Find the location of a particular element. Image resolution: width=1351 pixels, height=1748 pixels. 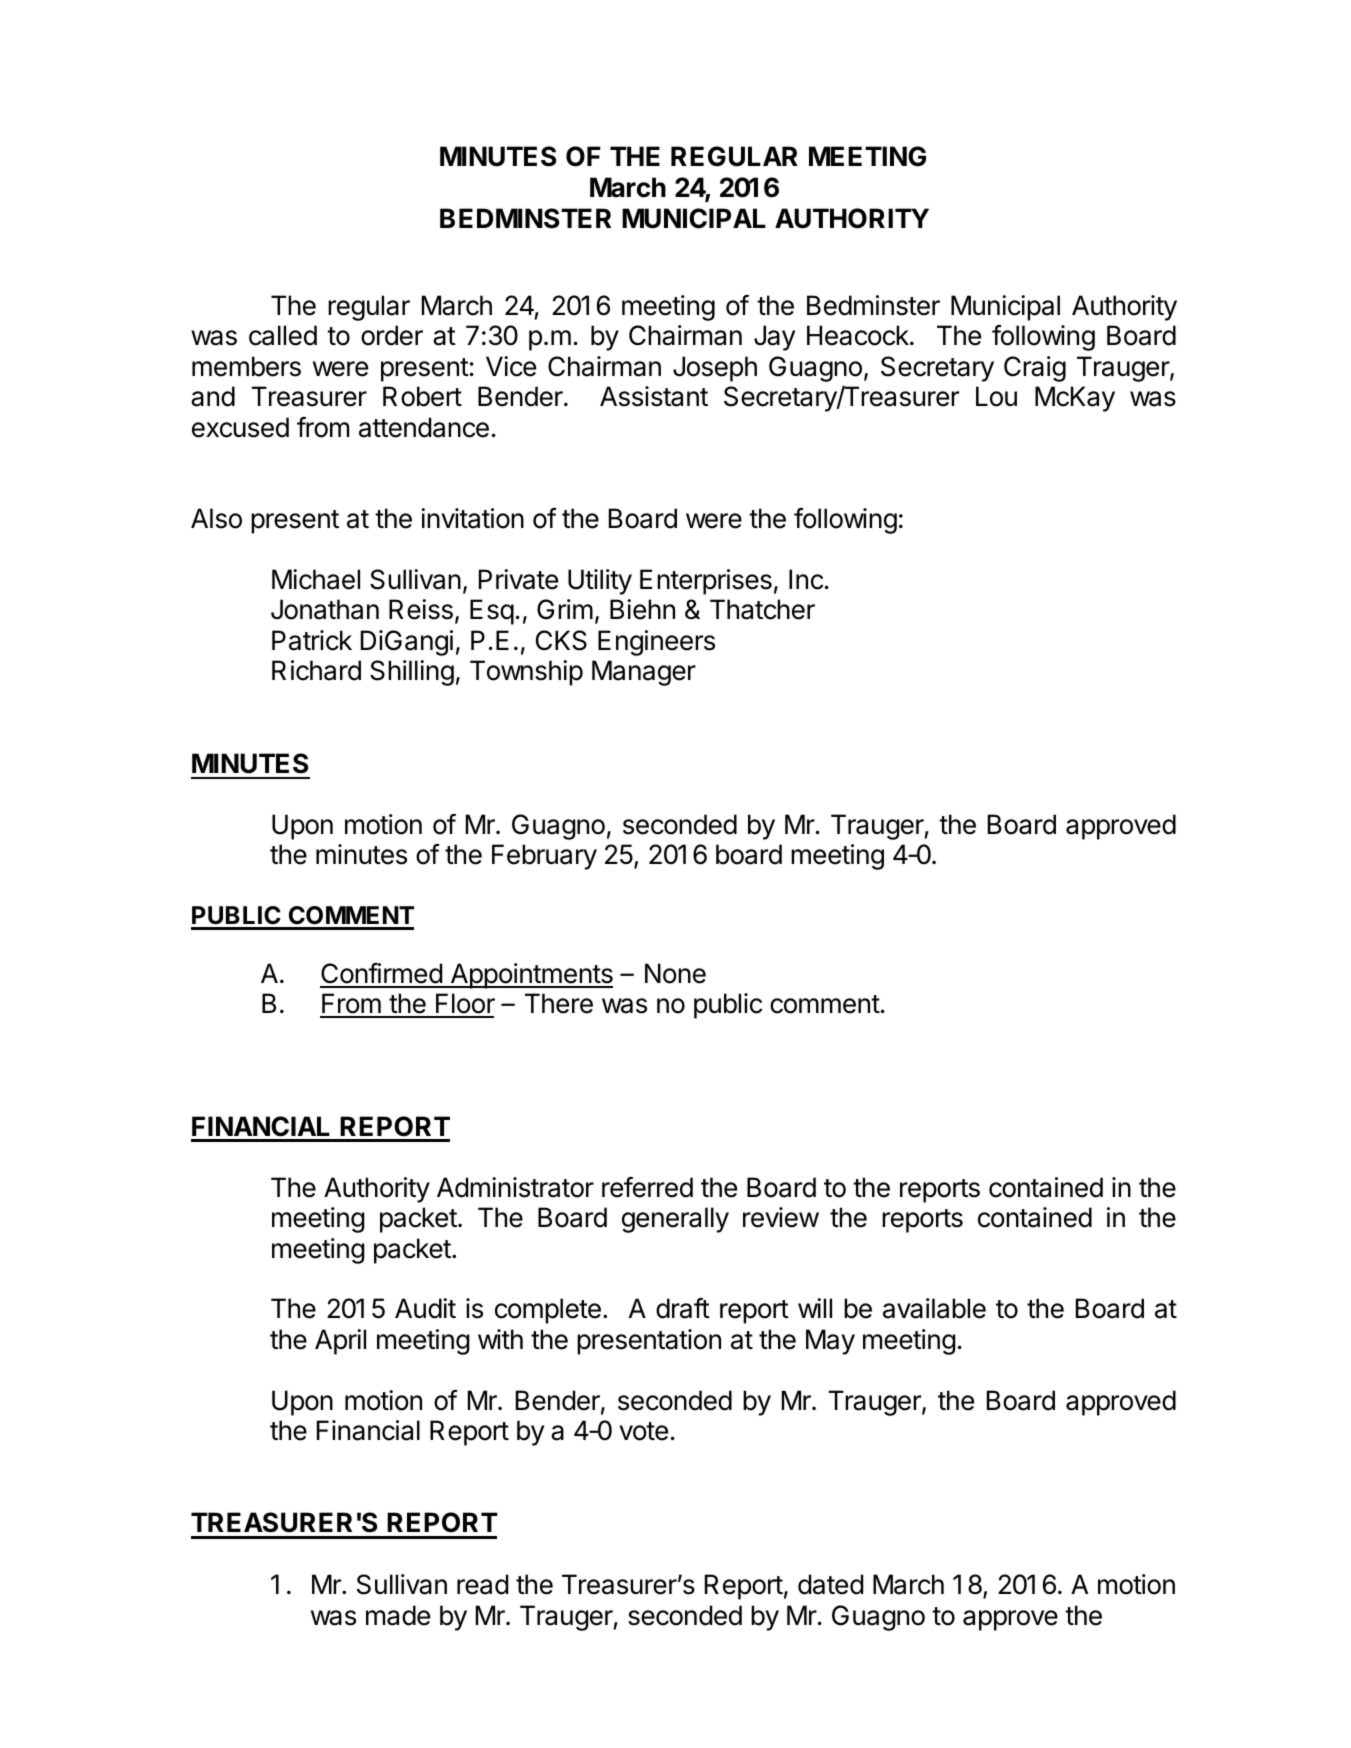

read is located at coordinates (482, 1584).
